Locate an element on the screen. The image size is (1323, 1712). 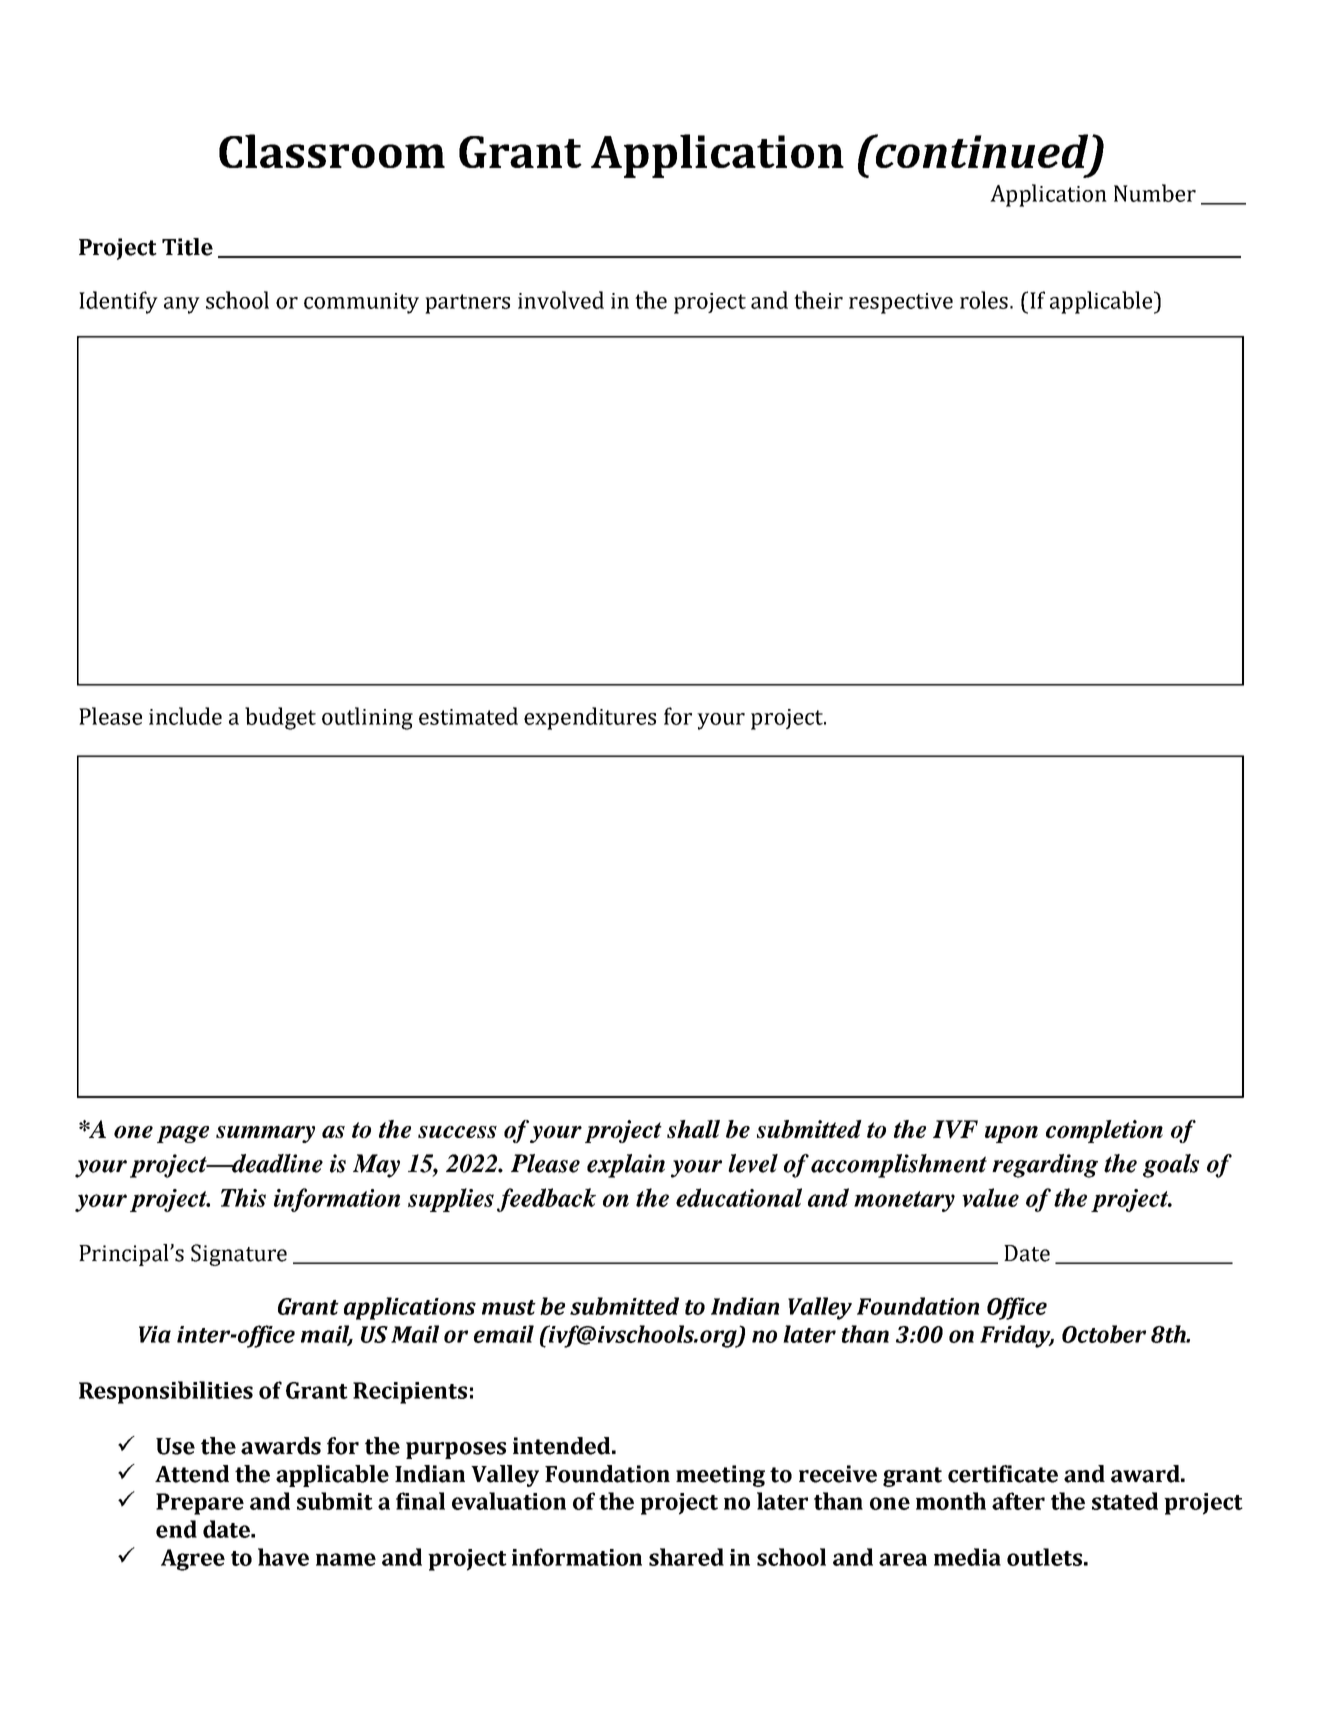
summary is located at coordinates (265, 1134).
